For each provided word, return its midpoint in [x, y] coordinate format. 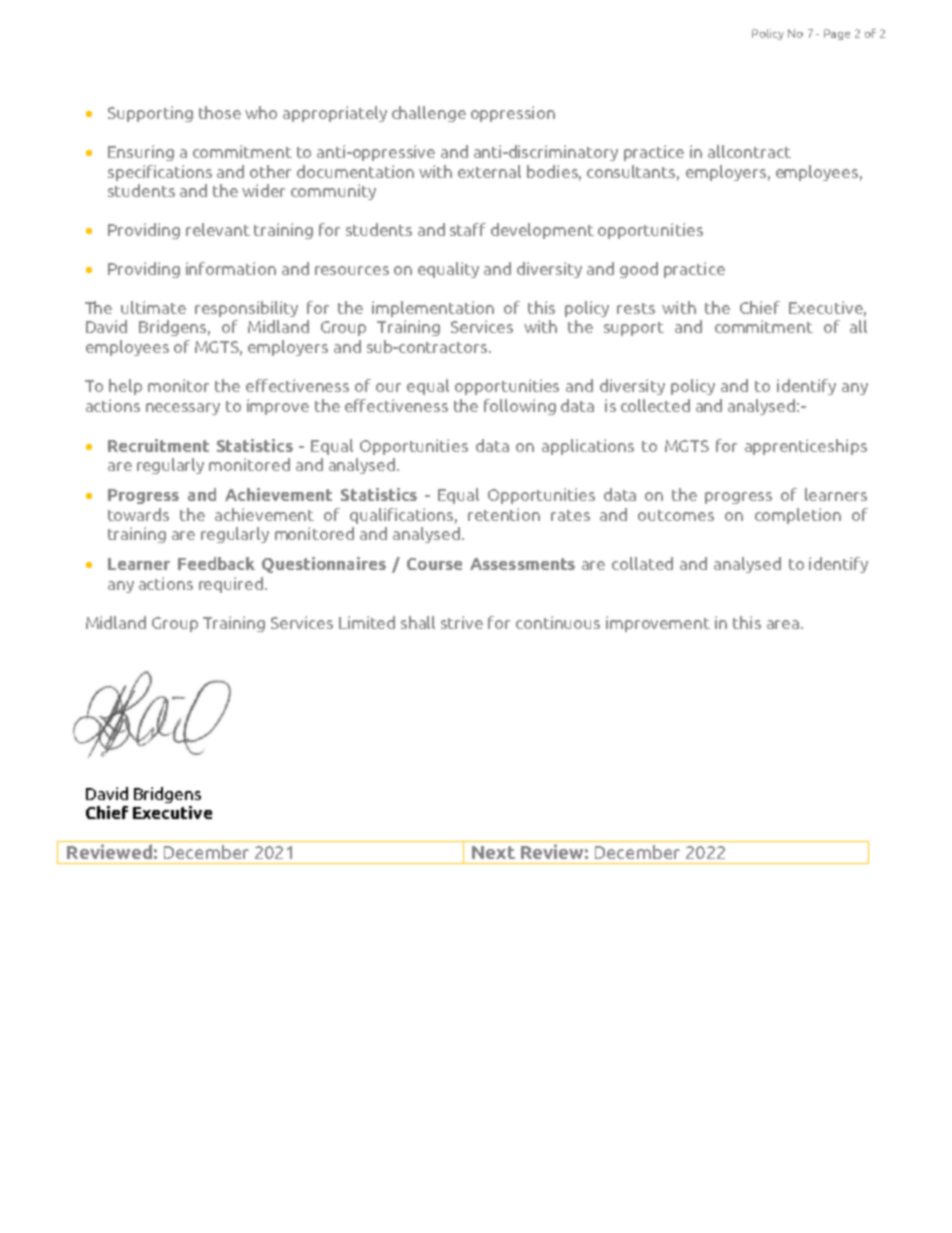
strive [462, 622]
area [783, 624]
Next [493, 852]
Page [837, 34]
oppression [513, 114]
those [220, 112]
